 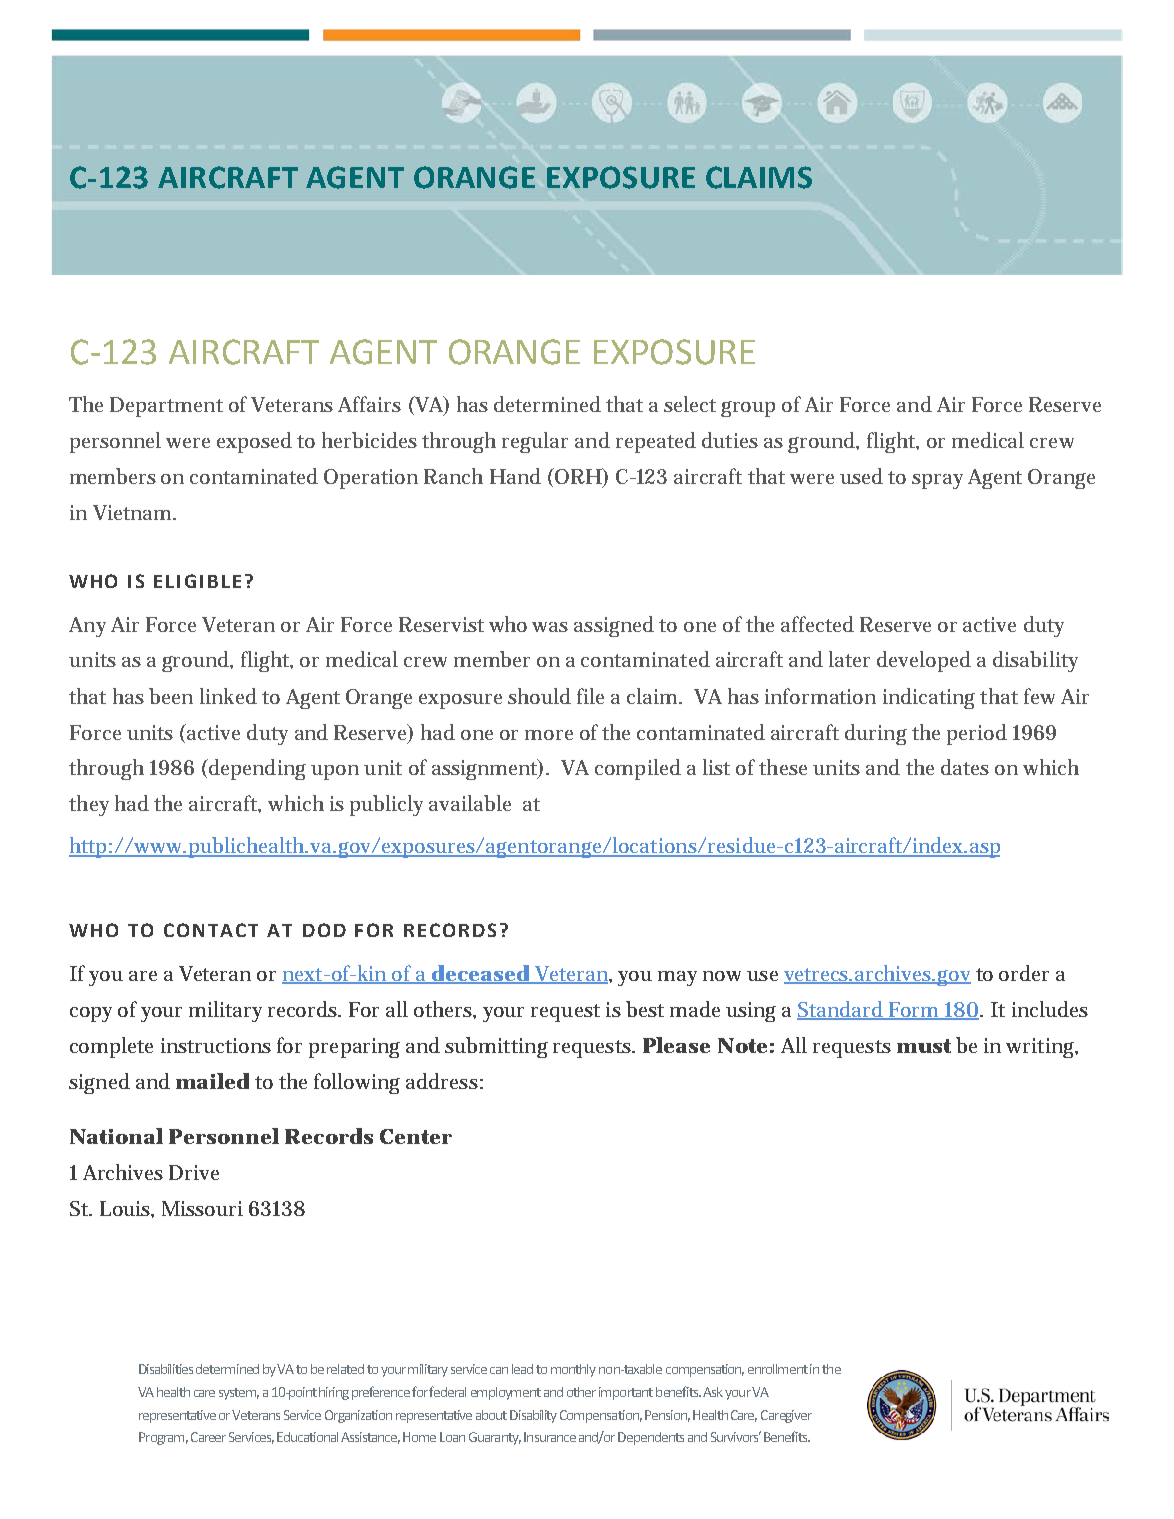 I want to click on Missouri, so click(x=202, y=1208).
